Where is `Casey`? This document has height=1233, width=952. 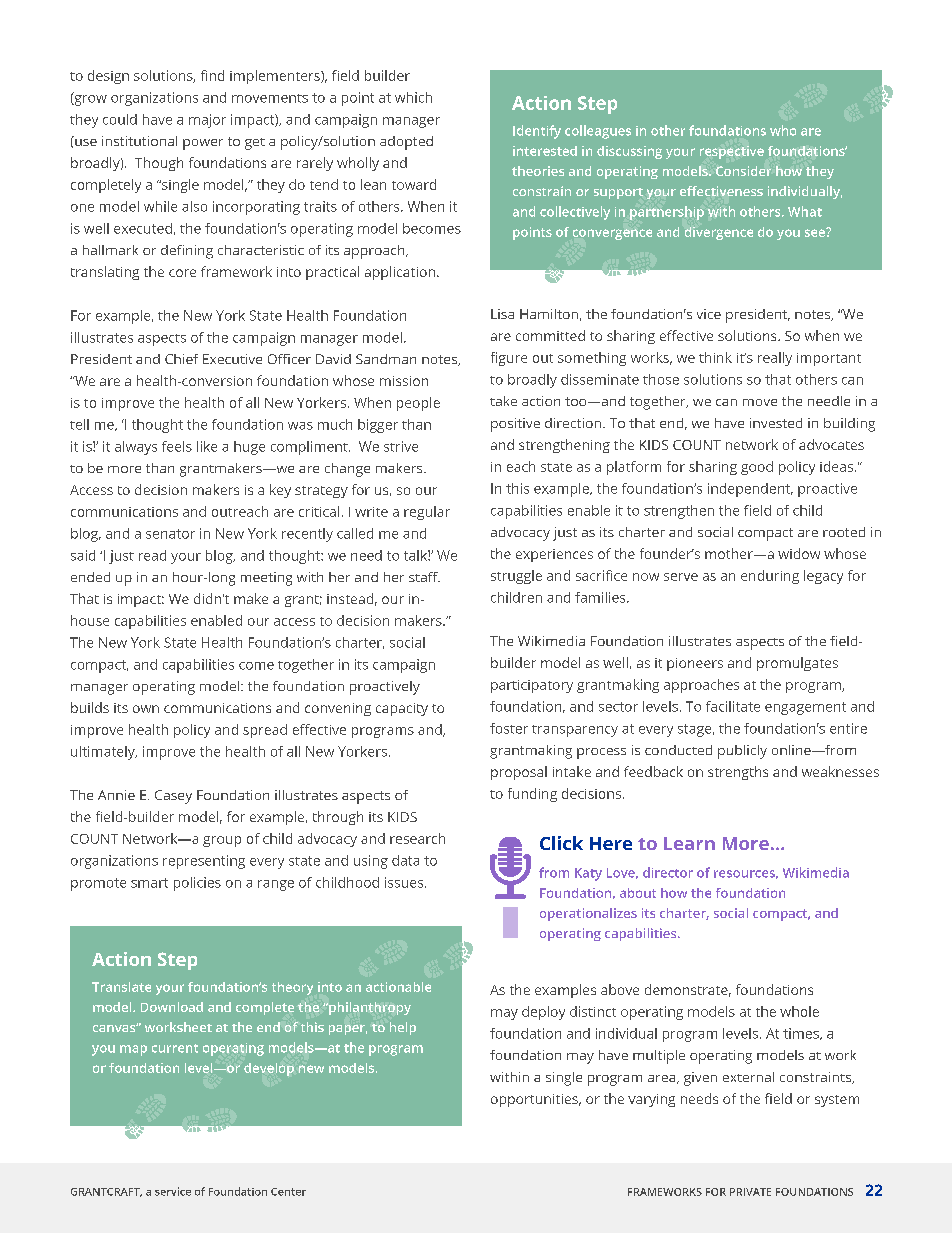 Casey is located at coordinates (173, 797).
